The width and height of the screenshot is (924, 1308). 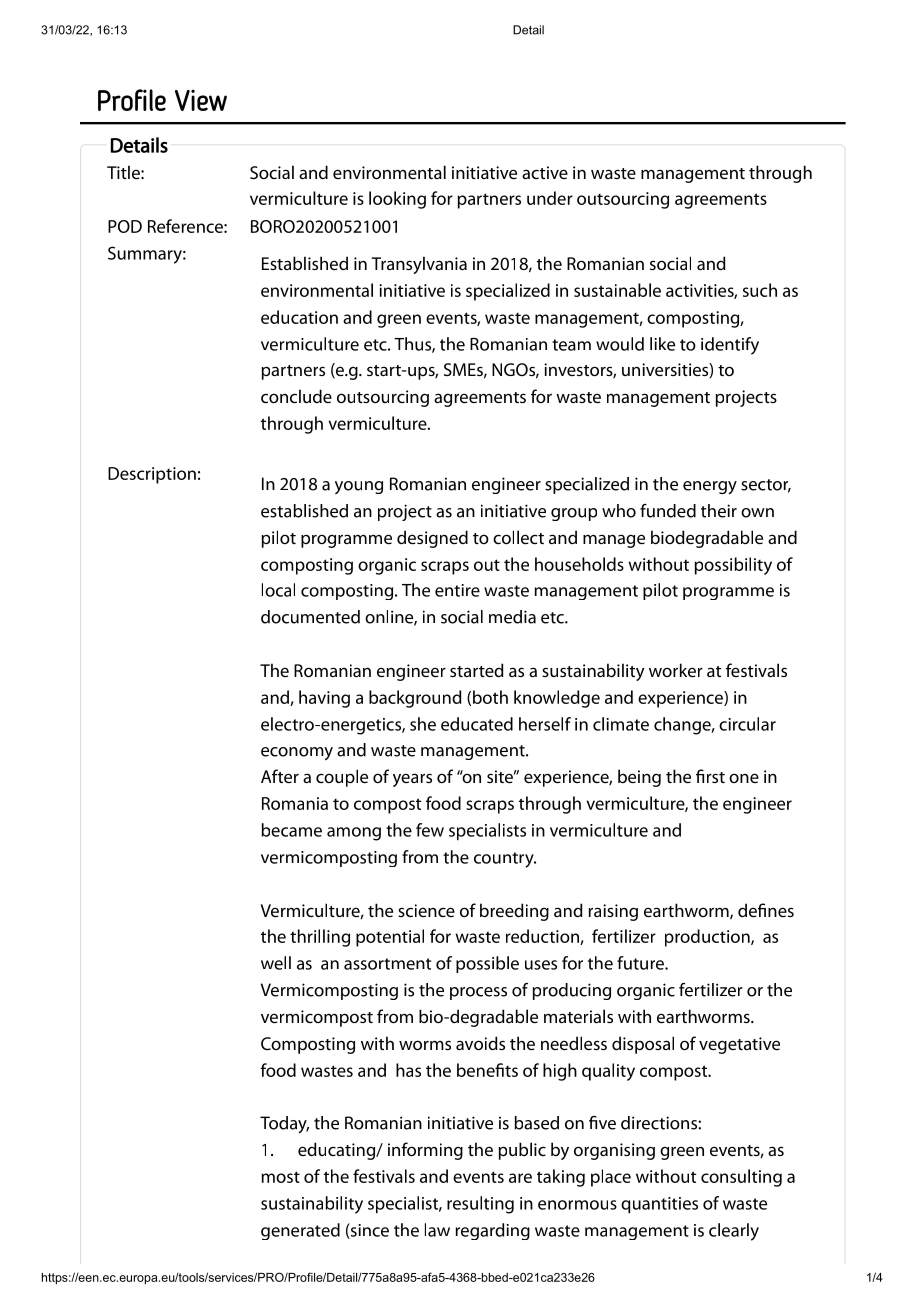 What do you see at coordinates (480, 1205) in the screenshot?
I see `resulting` at bounding box center [480, 1205].
